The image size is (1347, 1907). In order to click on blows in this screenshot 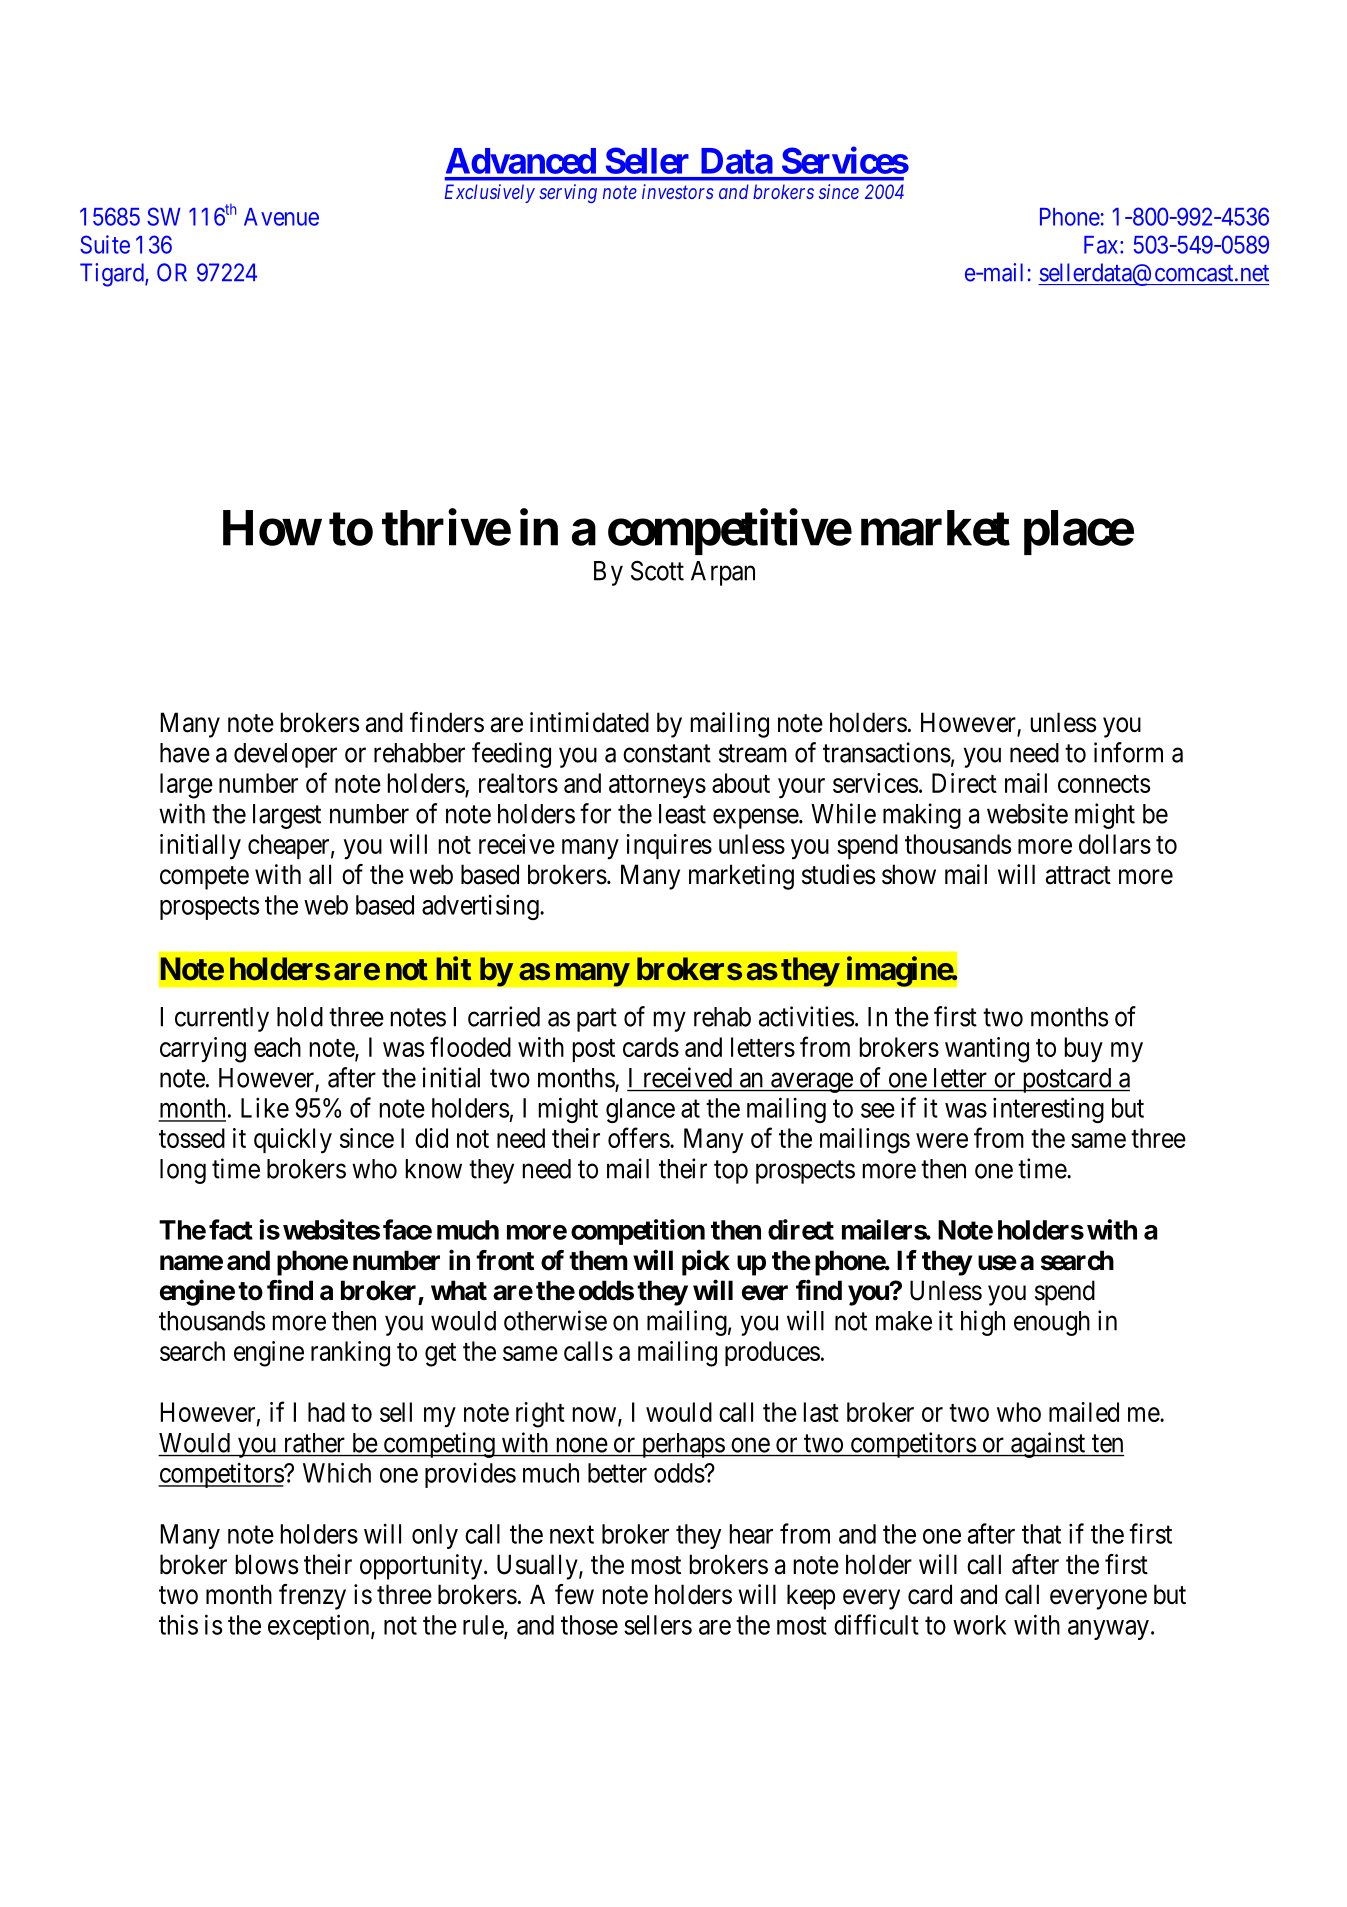, I will do `click(267, 1564)`.
